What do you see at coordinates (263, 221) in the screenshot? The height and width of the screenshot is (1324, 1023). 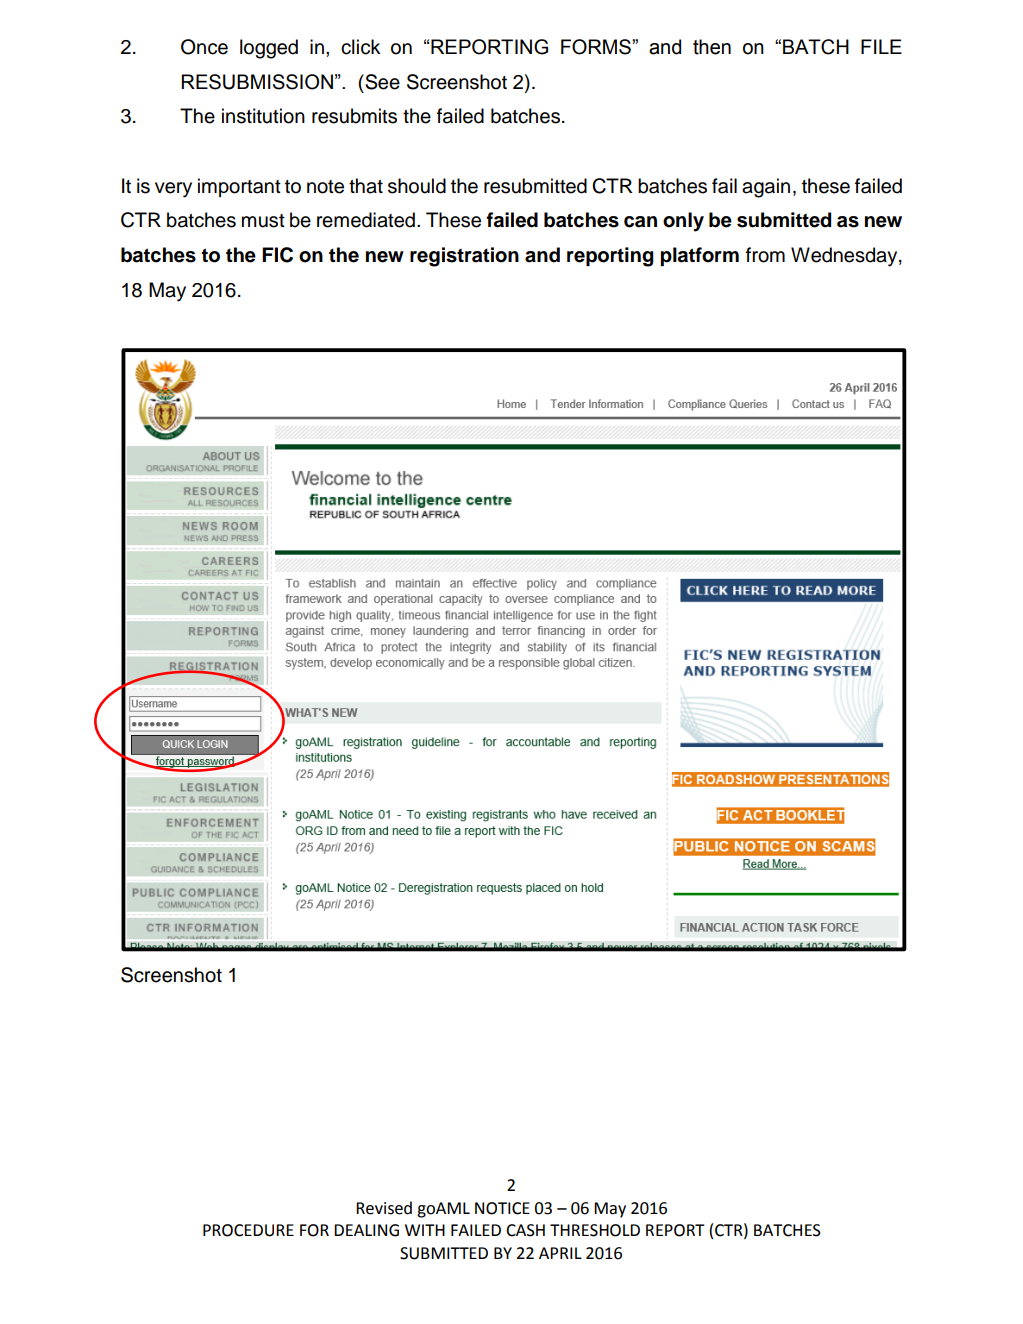 I see `must` at bounding box center [263, 221].
